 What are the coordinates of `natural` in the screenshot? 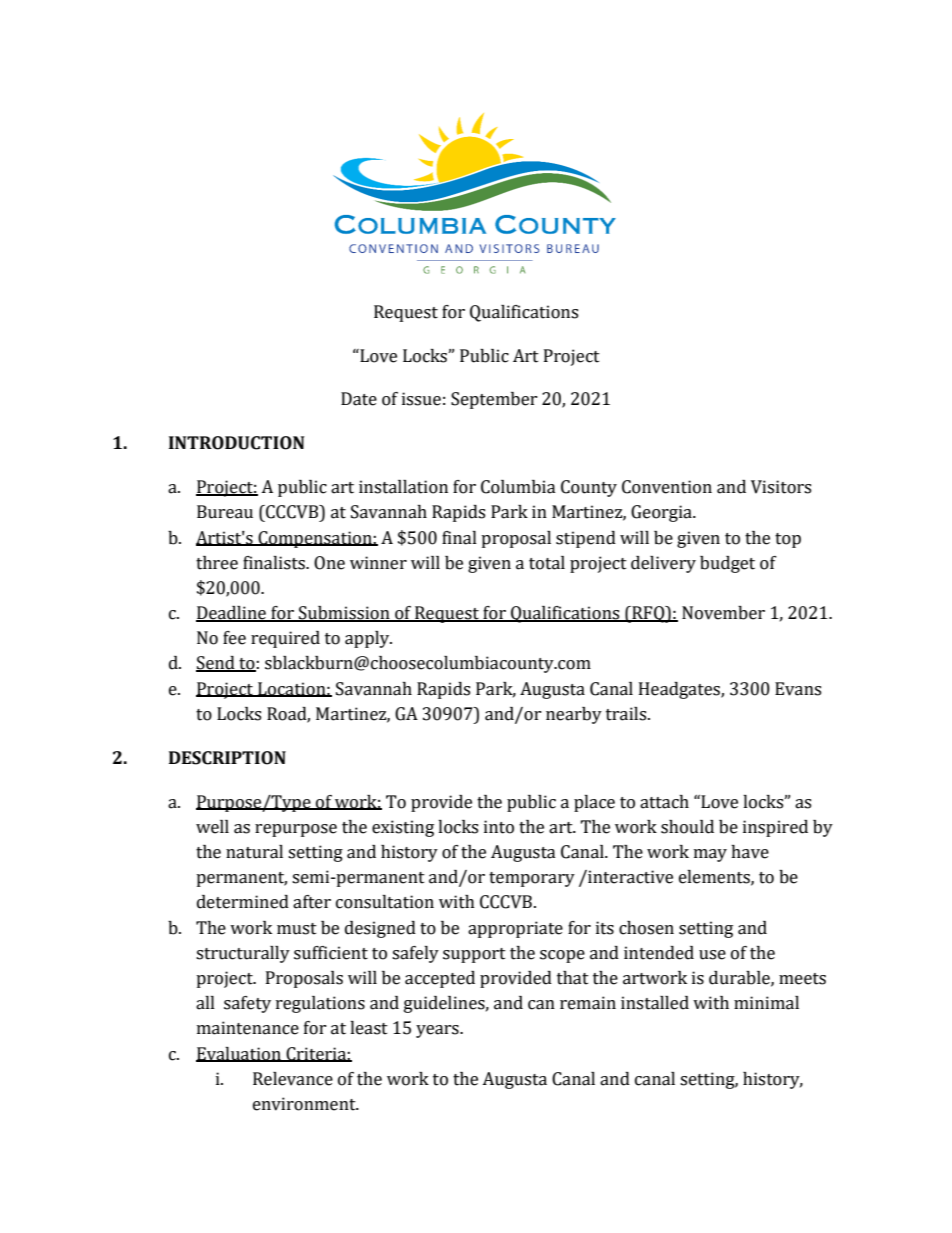 It's located at (254, 852).
